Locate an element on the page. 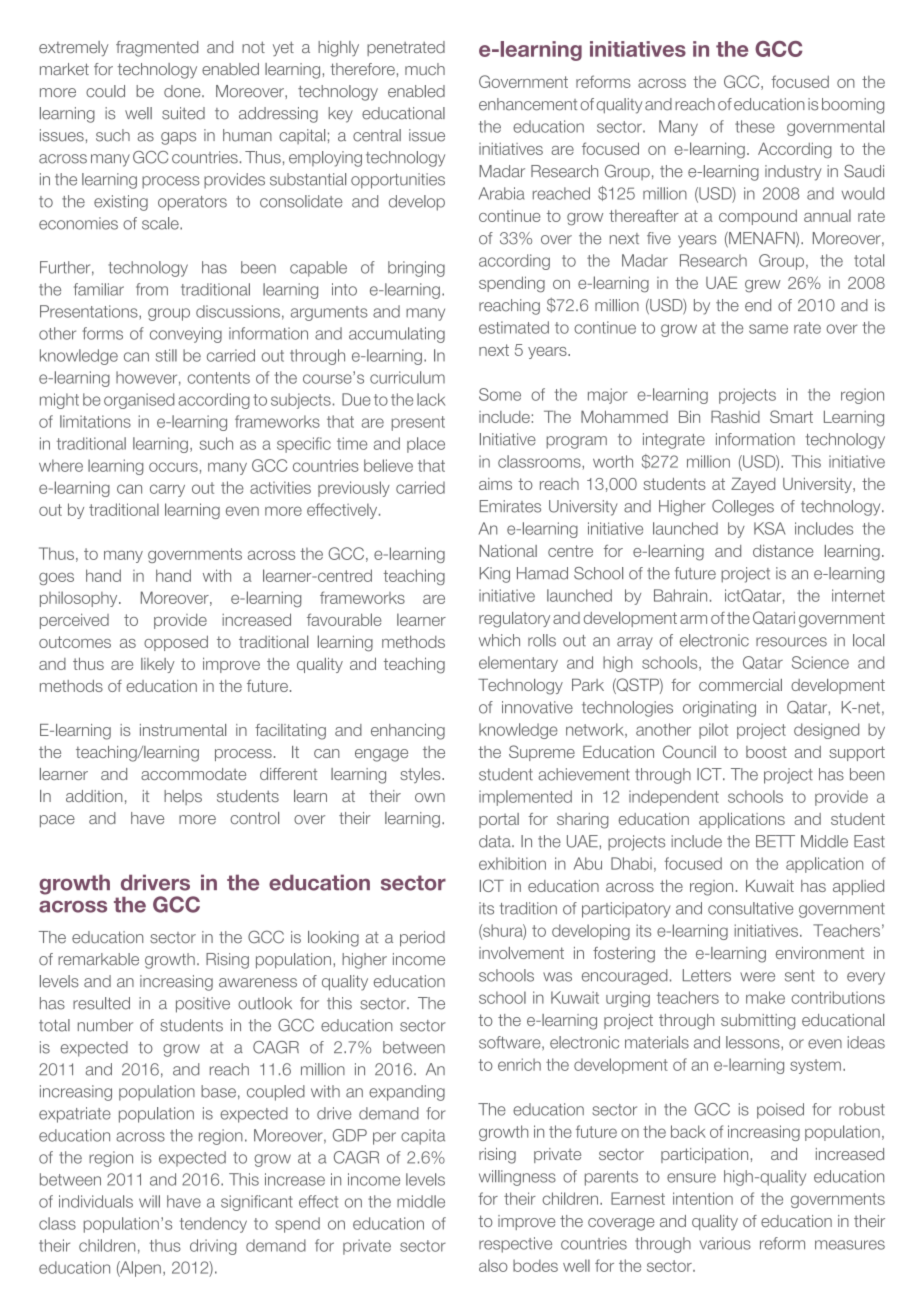 The height and width of the document is (1308, 924). which is located at coordinates (499, 640).
